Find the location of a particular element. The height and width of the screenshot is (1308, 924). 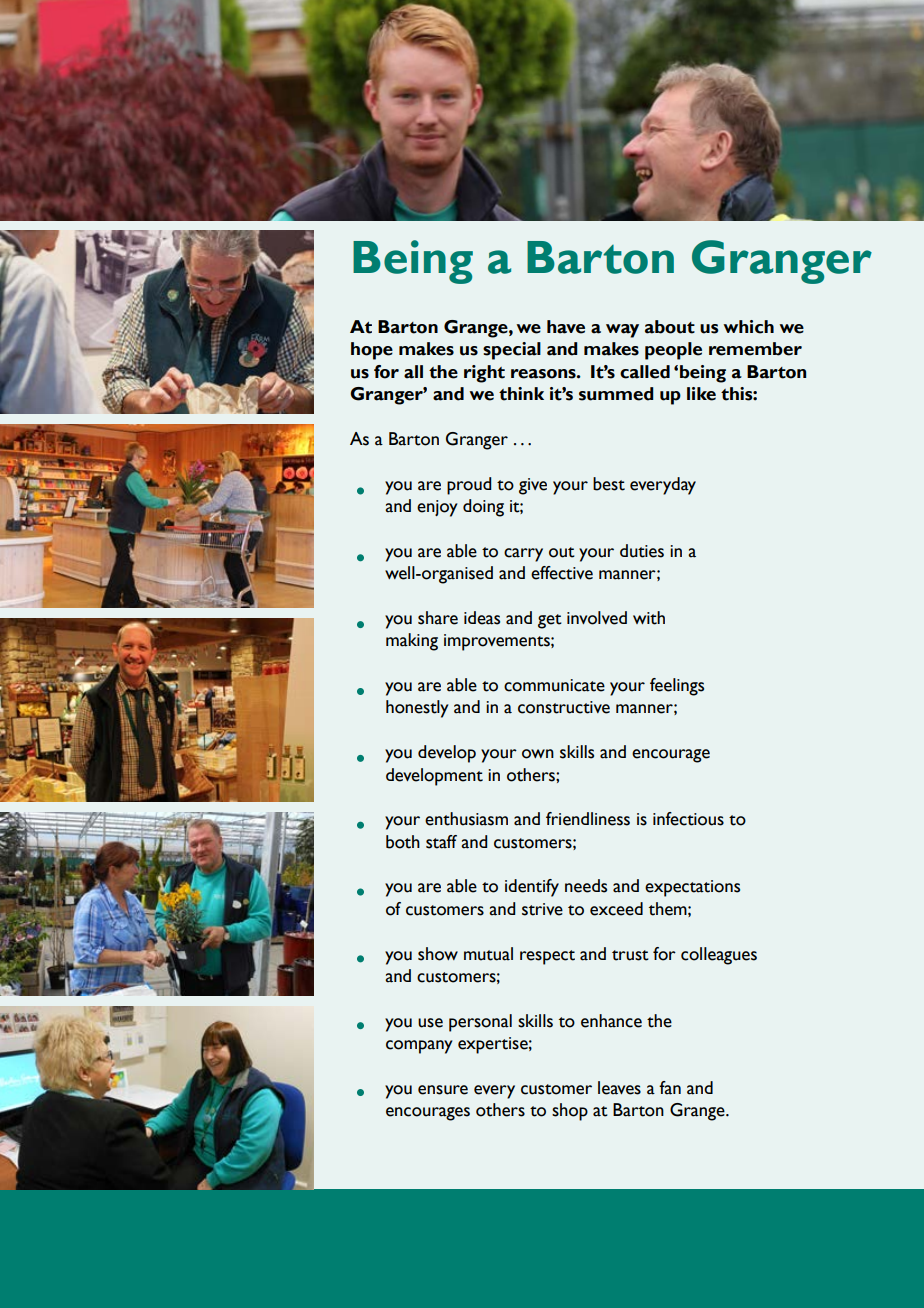

expectations is located at coordinates (692, 888).
